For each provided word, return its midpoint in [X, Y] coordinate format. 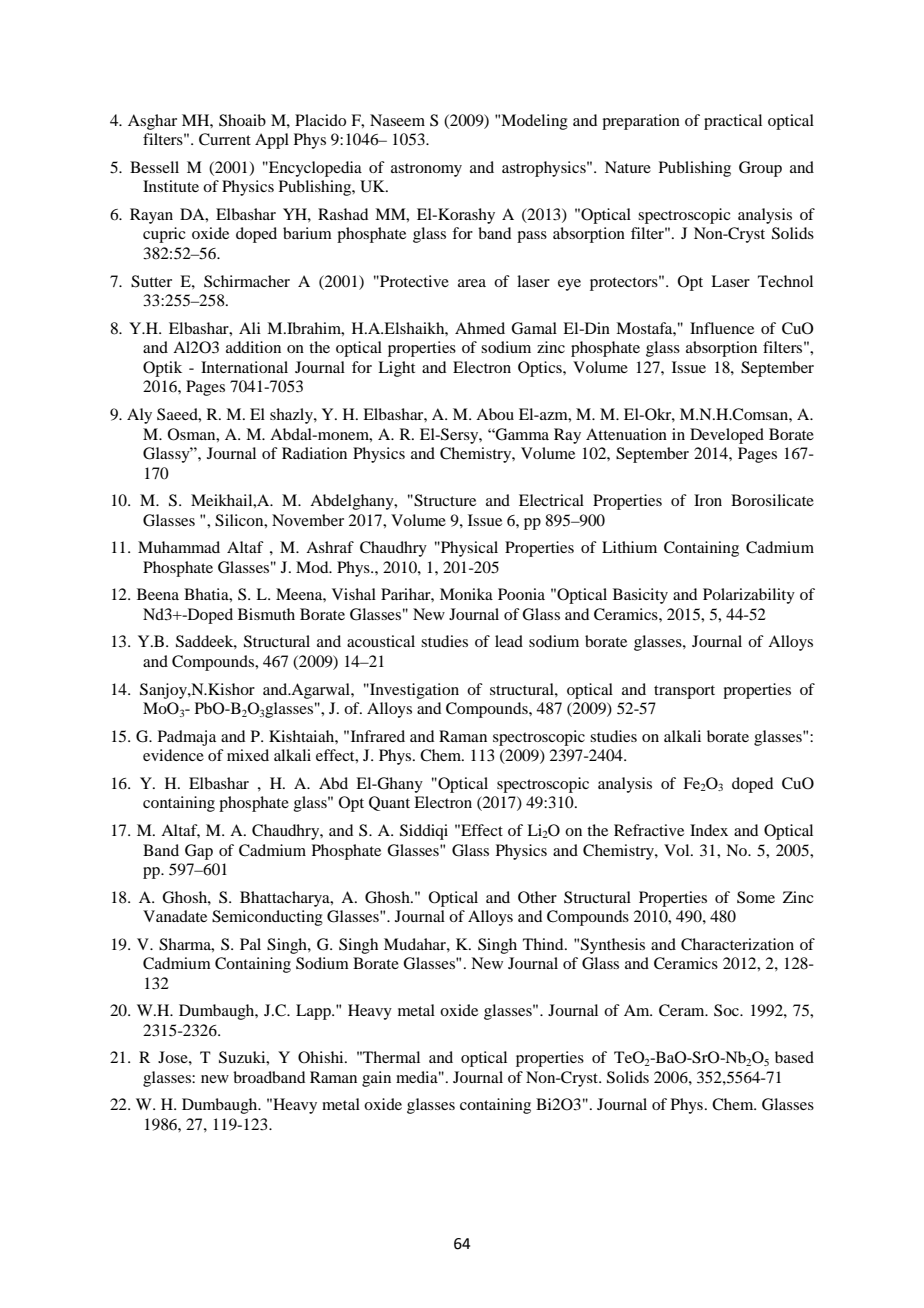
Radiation [314, 453]
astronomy [426, 170]
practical [733, 122]
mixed [248, 755]
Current [225, 139]
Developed [727, 436]
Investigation [413, 691]
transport [684, 692]
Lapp [314, 1012]
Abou [495, 414]
